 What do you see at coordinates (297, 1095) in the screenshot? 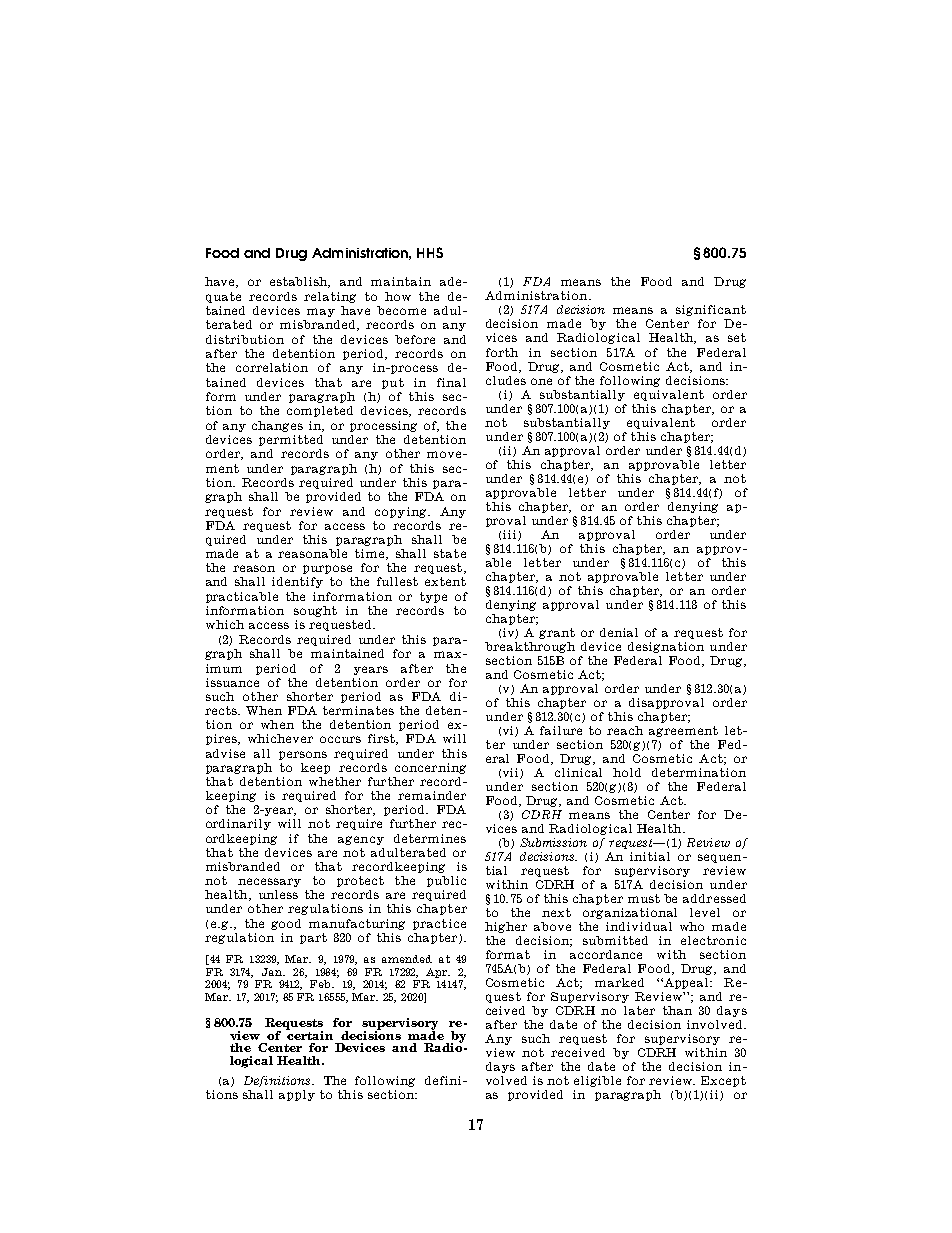
I see `apply` at bounding box center [297, 1095].
